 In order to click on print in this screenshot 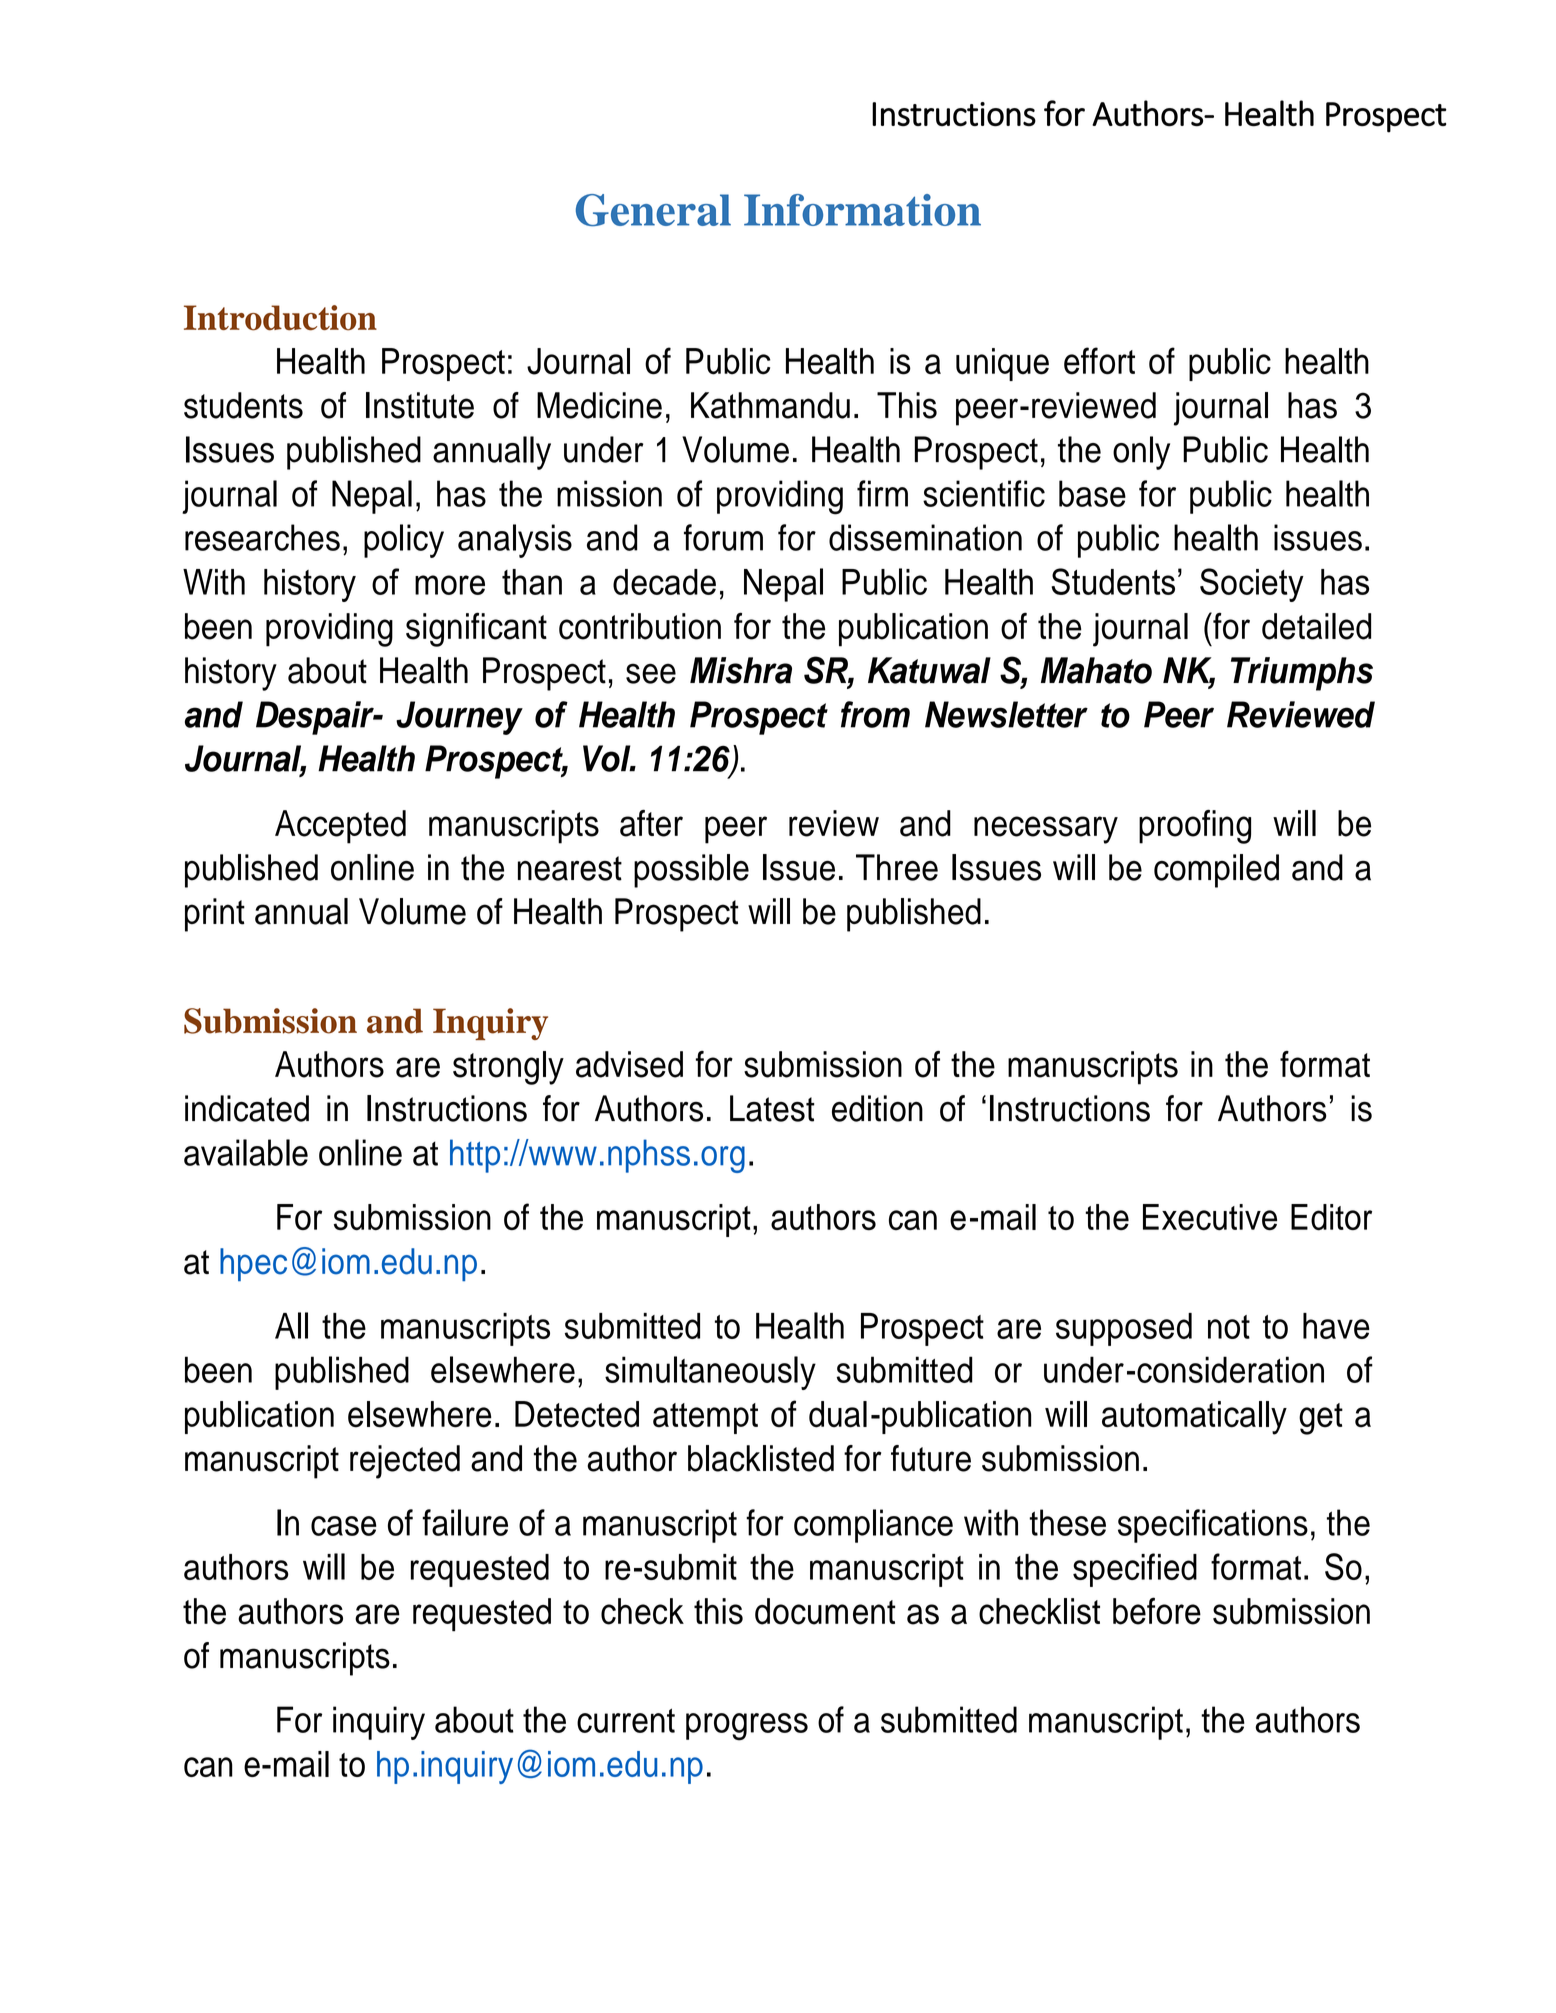, I will do `click(215, 915)`.
